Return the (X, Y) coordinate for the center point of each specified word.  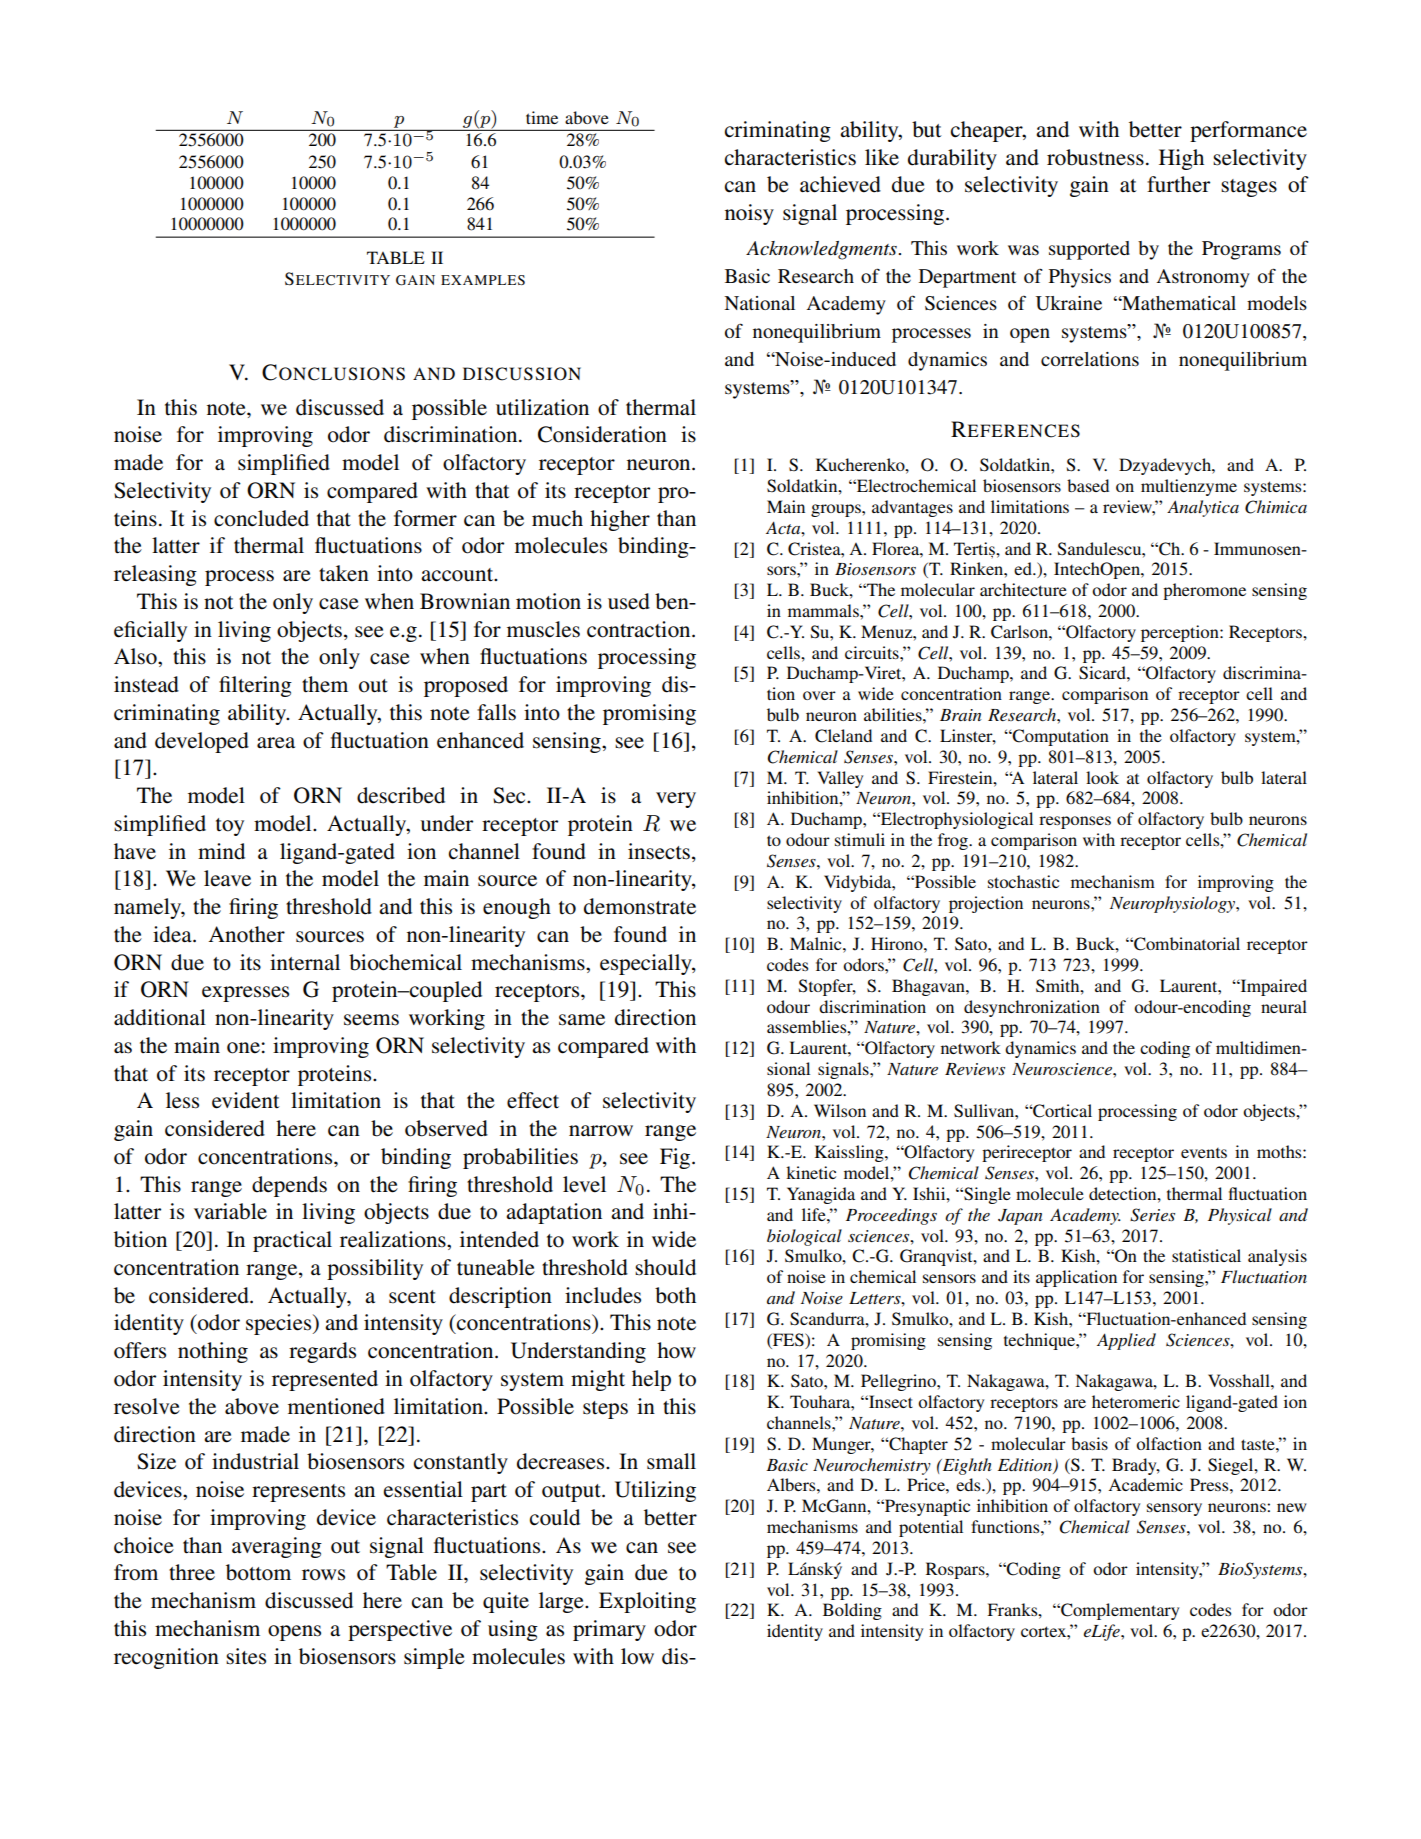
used (629, 601)
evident (246, 1100)
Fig (676, 1158)
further (1178, 184)
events (1204, 1153)
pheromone (1204, 591)
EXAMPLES (483, 280)
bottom (258, 1572)
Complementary (1119, 1611)
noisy (749, 214)
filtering (255, 686)
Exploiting (647, 1602)
